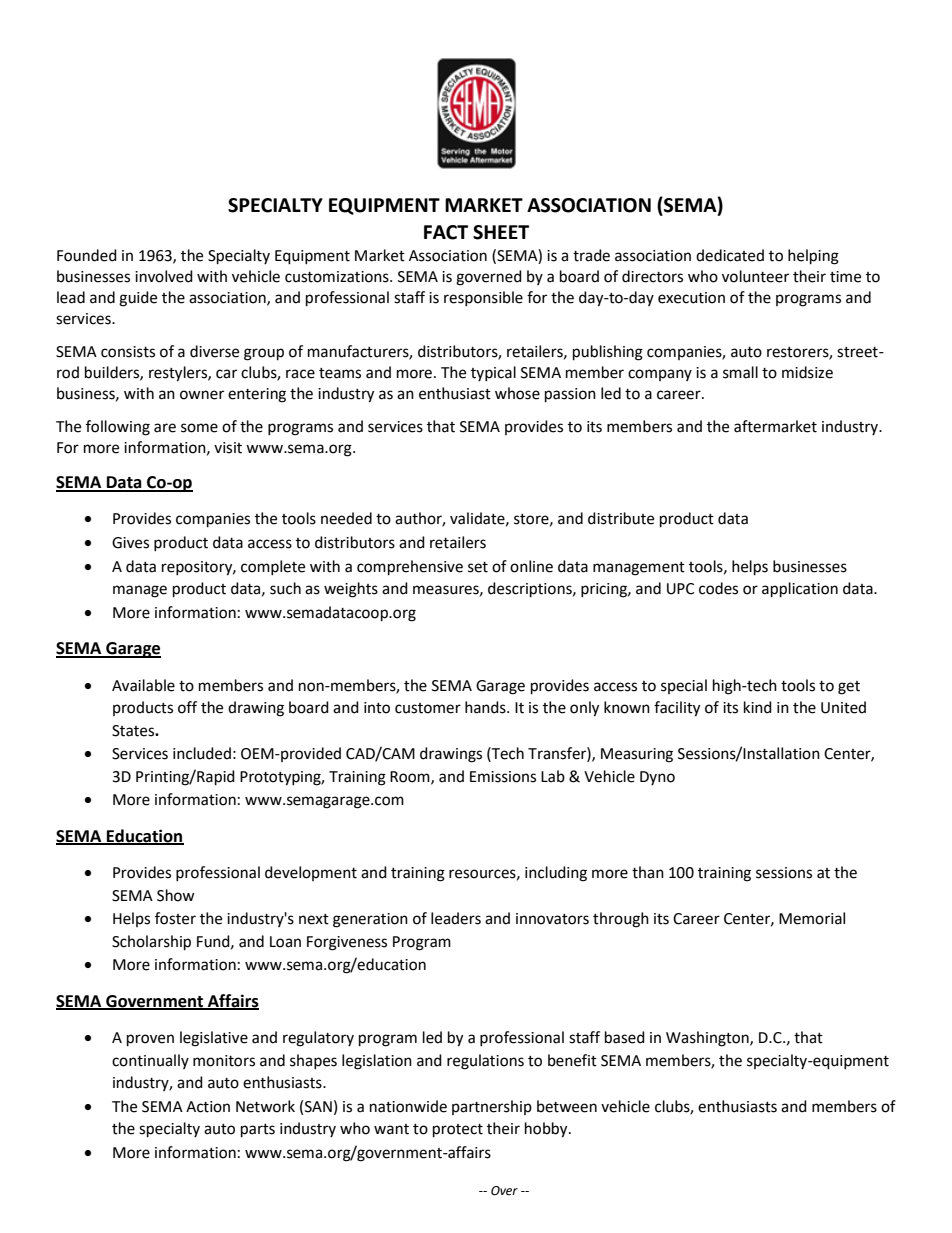 The image size is (952, 1233). I want to click on SHEET, so click(501, 232).
